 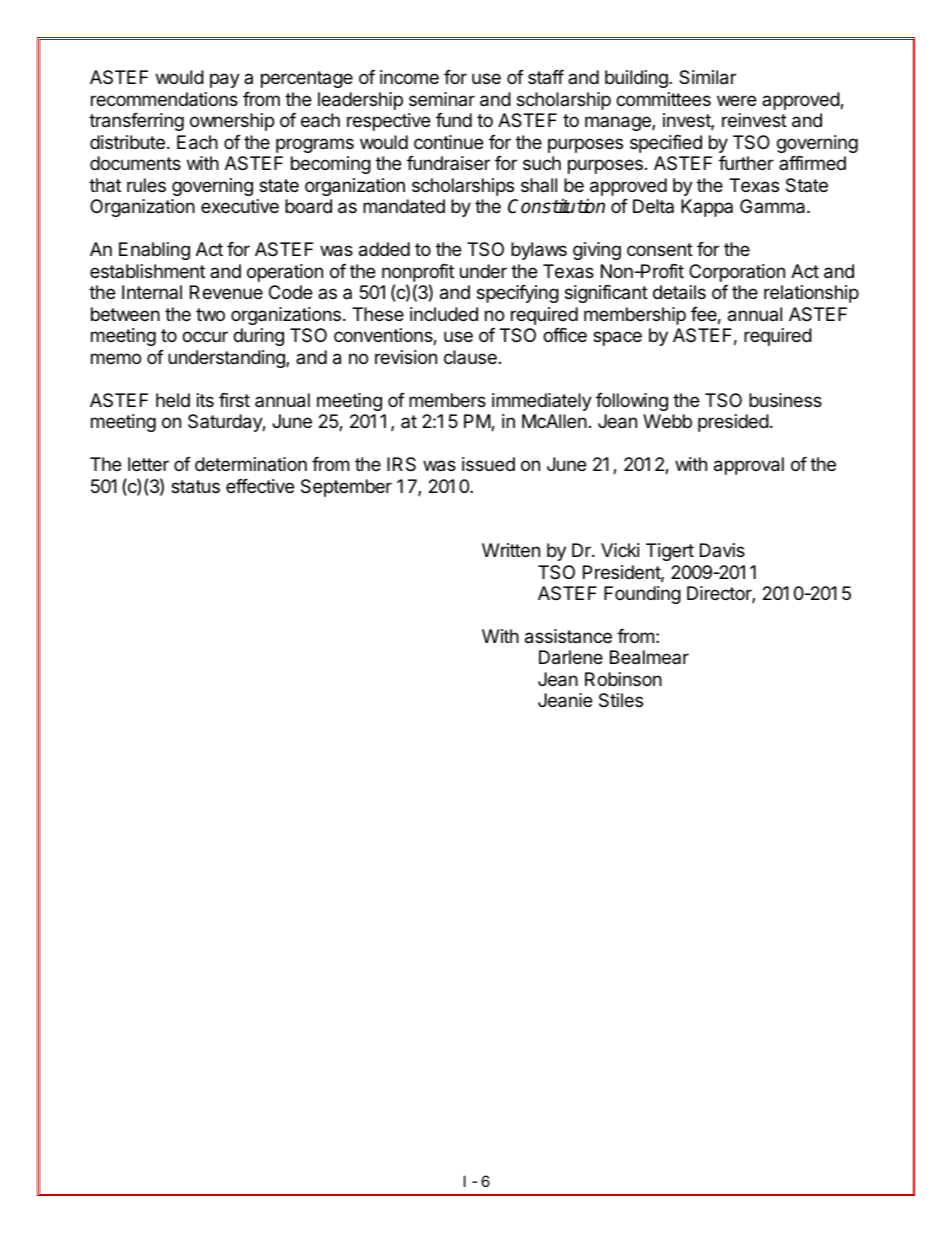 What do you see at coordinates (488, 464) in the screenshot?
I see `issued` at bounding box center [488, 464].
